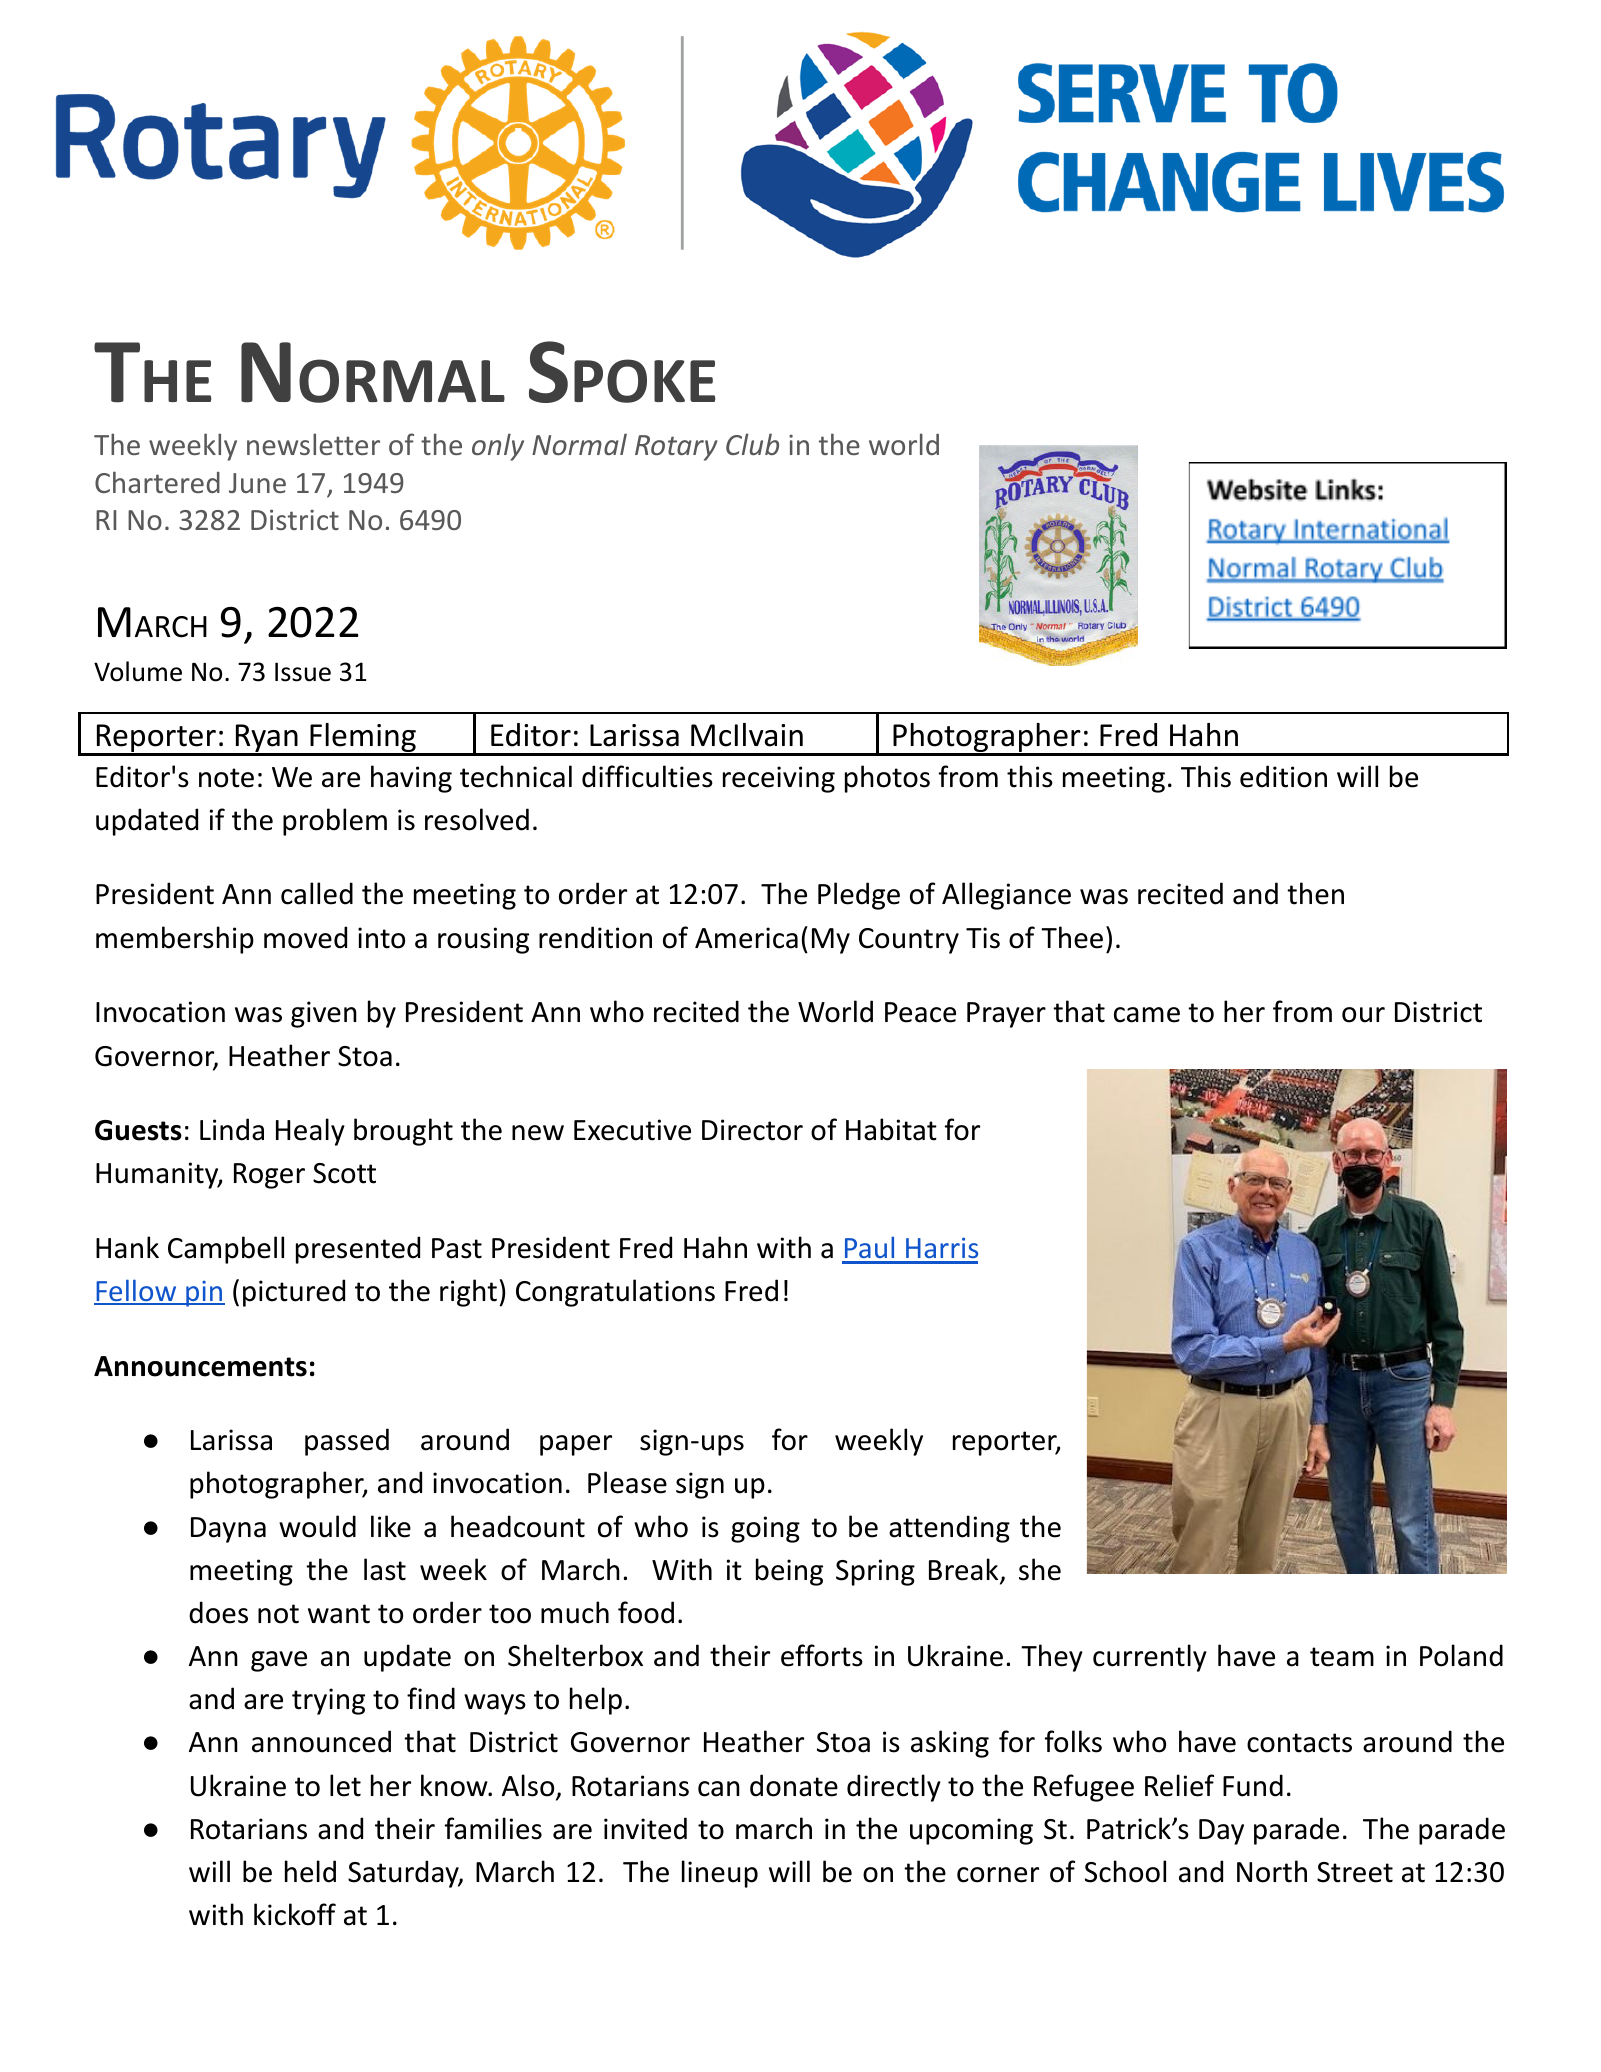 Image resolution: width=1601 pixels, height=2072 pixels. I want to click on receiving, so click(779, 779).
